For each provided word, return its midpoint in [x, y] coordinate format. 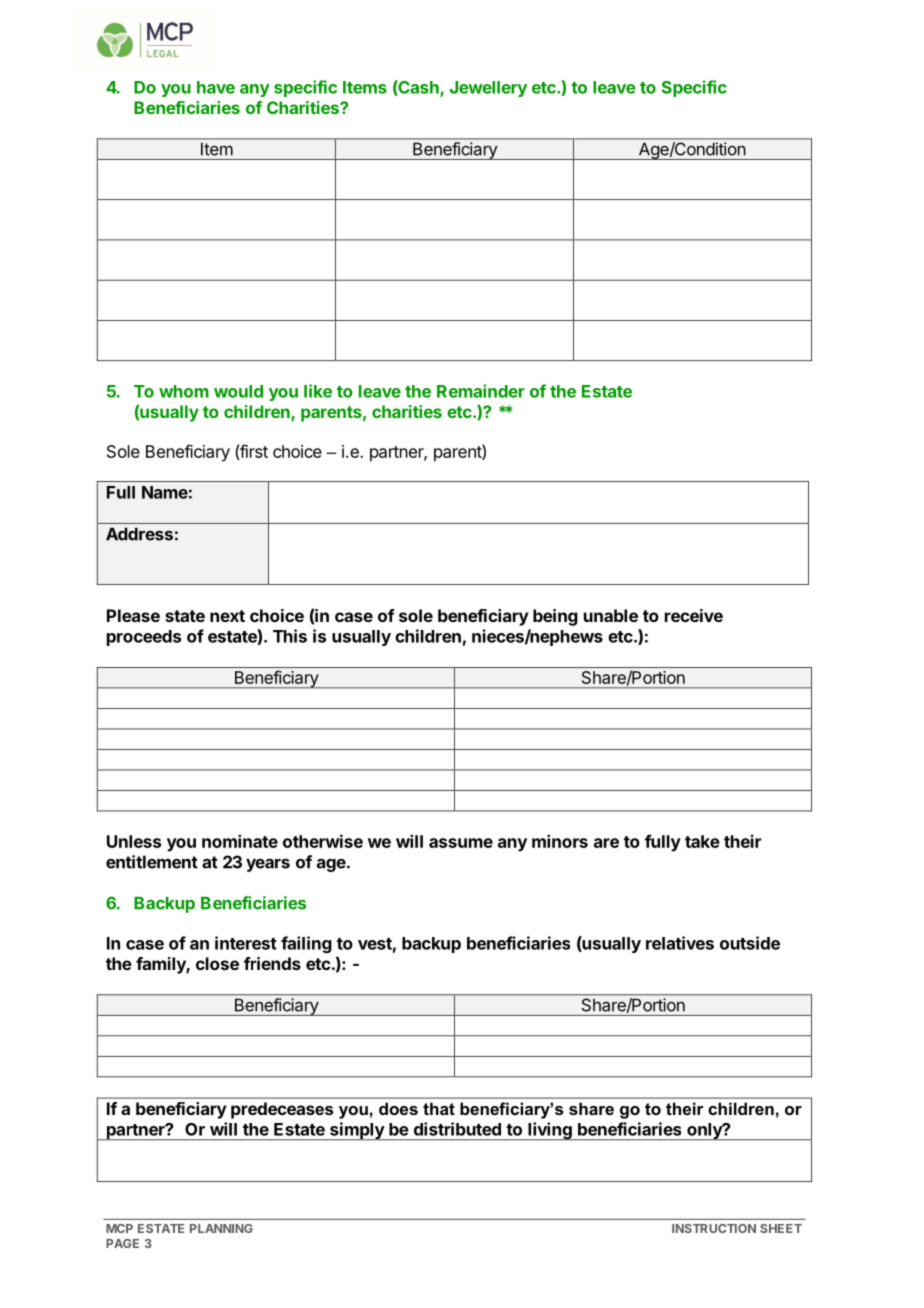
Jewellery [488, 89]
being [555, 617]
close [217, 963]
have [216, 87]
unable [611, 615]
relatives [680, 943]
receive [694, 615]
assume [461, 843]
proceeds [144, 638]
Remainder [481, 391]
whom [184, 391]
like [318, 391]
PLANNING [221, 1228]
